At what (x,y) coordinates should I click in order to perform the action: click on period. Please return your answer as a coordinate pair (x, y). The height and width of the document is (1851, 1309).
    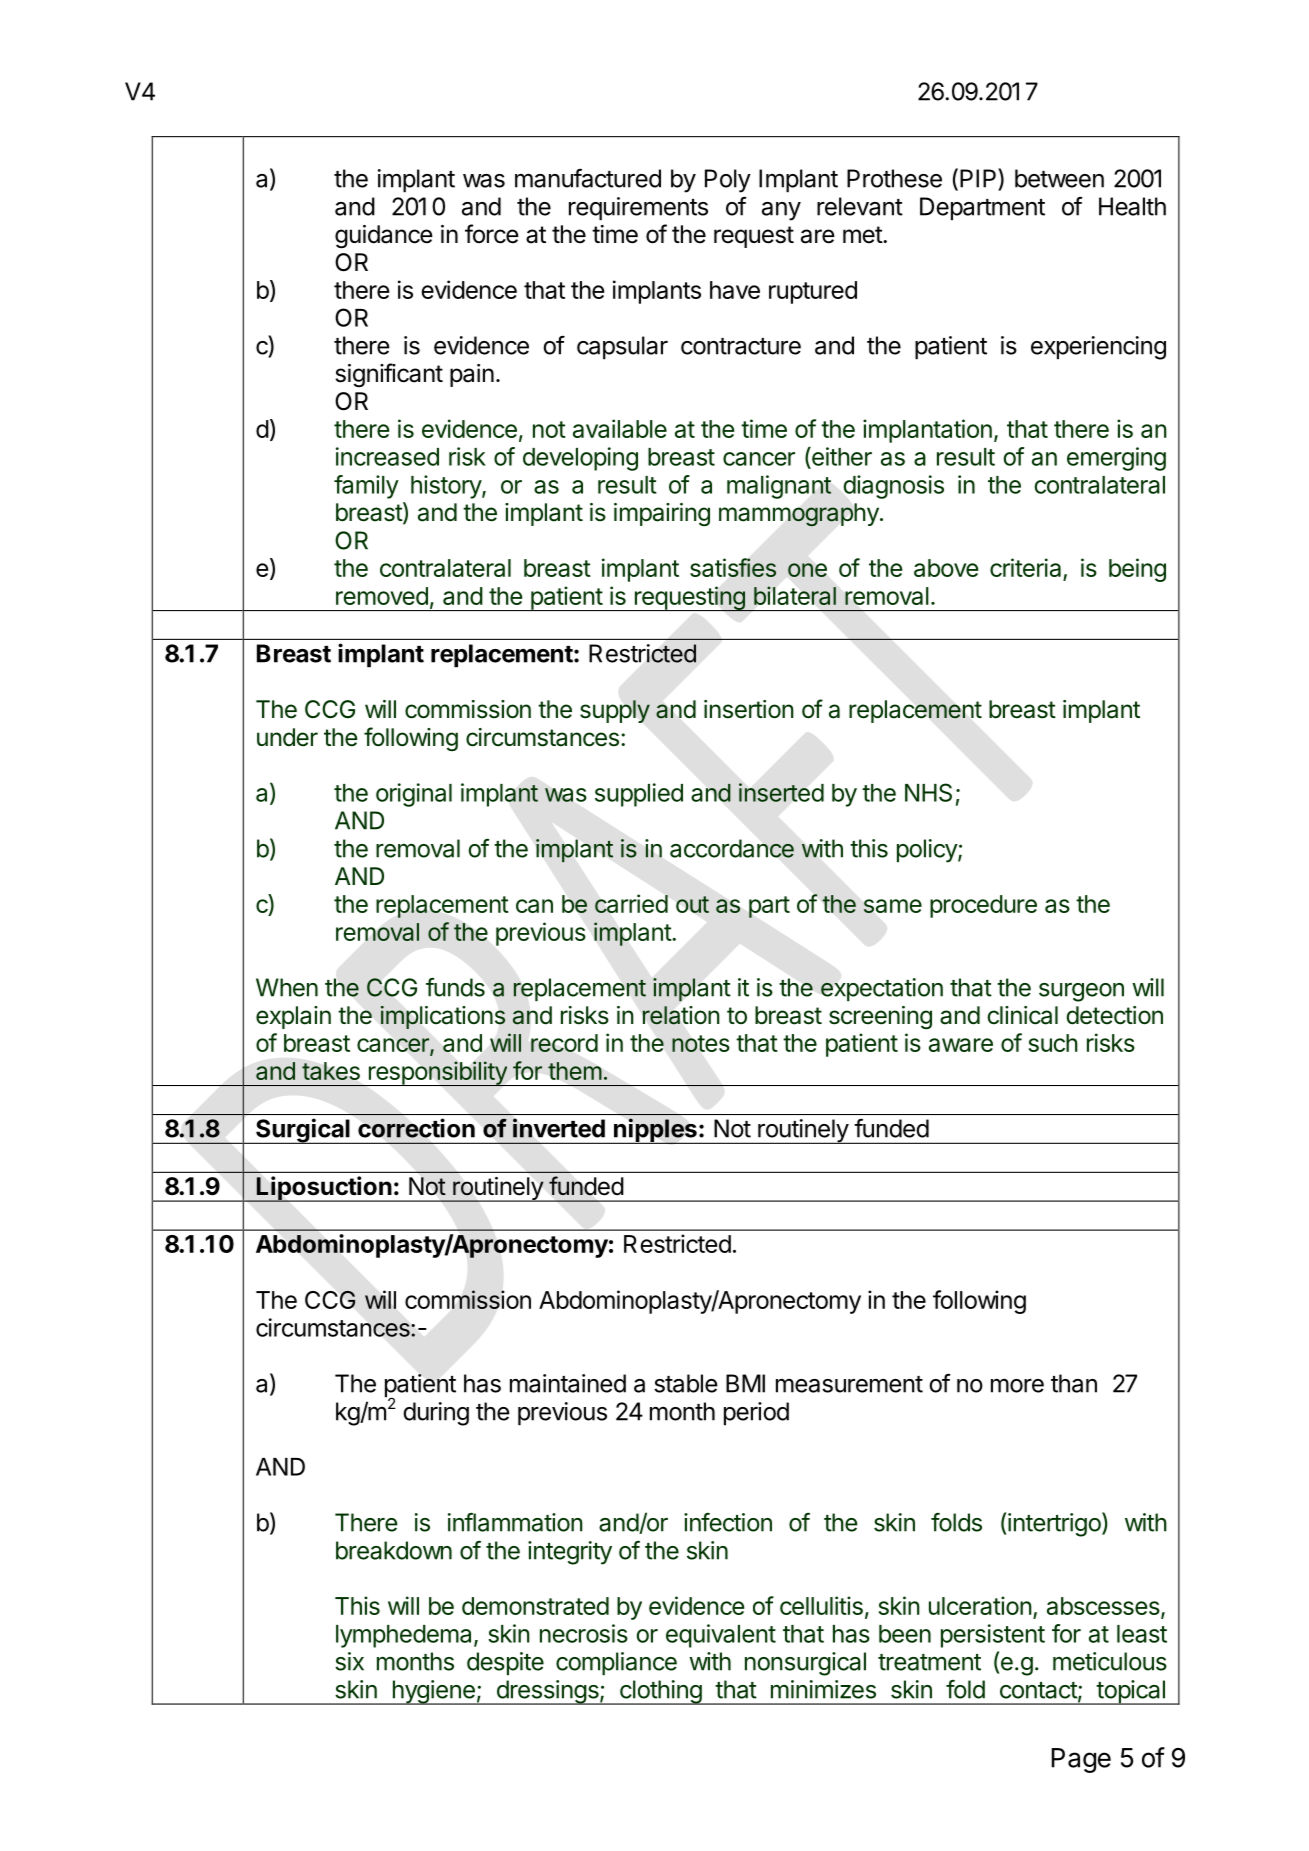
    Looking at the image, I should click on (756, 1414).
